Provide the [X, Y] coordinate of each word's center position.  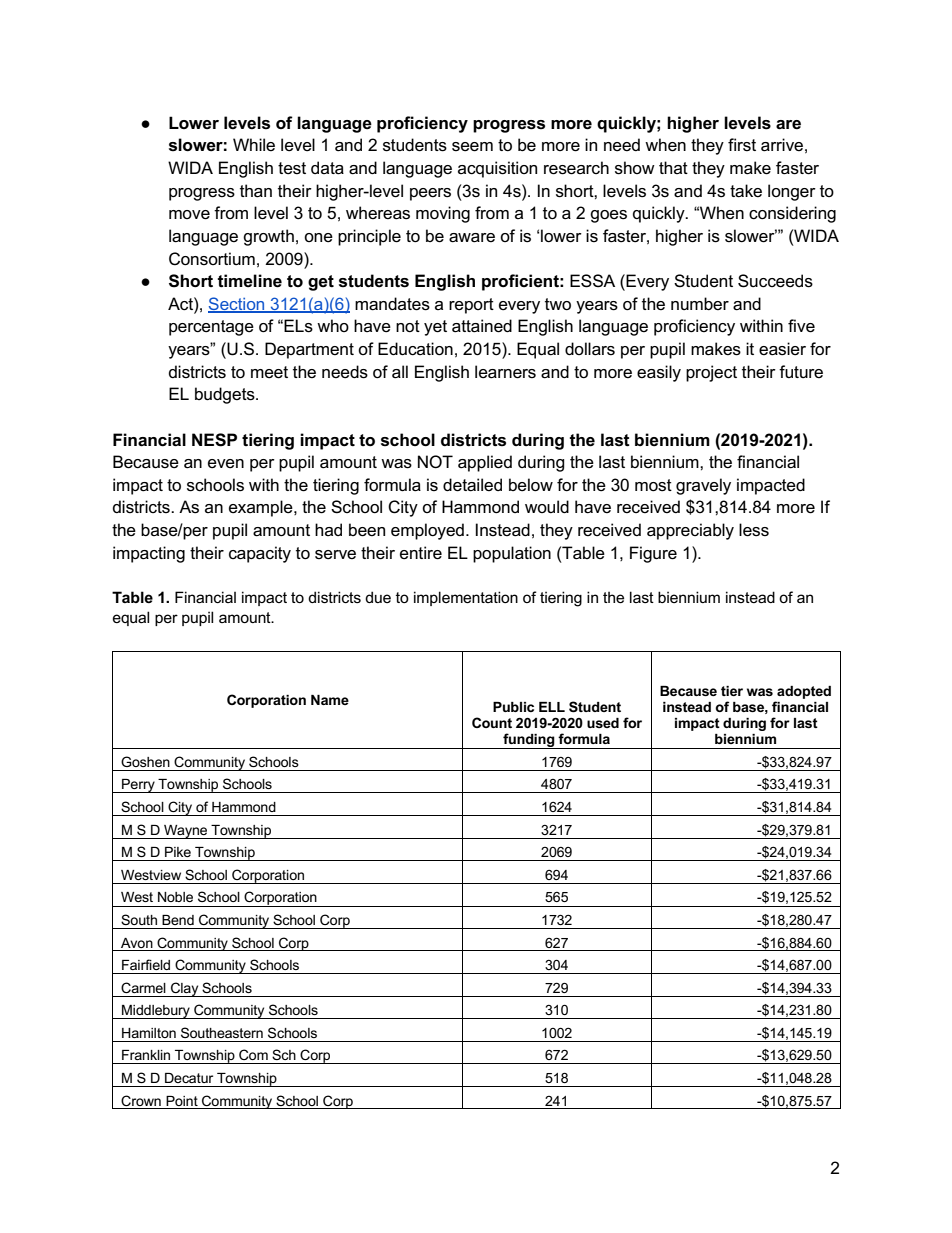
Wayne [186, 832]
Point [182, 1101]
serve [335, 555]
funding [529, 741]
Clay [185, 989]
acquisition [497, 169]
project [711, 373]
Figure [653, 554]
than [256, 191]
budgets [226, 395]
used [603, 723]
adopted [804, 692]
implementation [466, 598]
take [746, 191]
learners [505, 372]
